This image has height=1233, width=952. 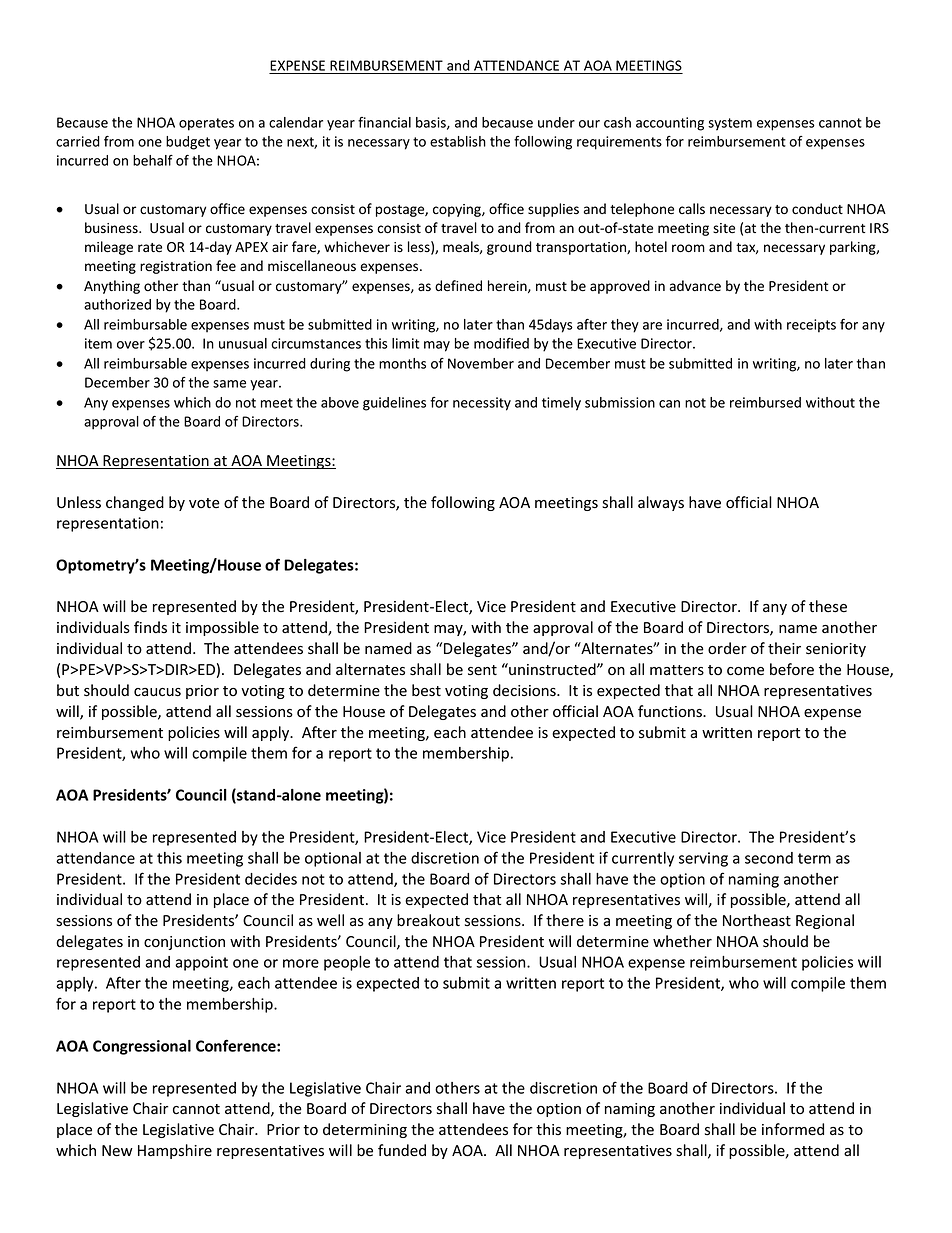 What do you see at coordinates (458, 141) in the image?
I see `establish` at bounding box center [458, 141].
